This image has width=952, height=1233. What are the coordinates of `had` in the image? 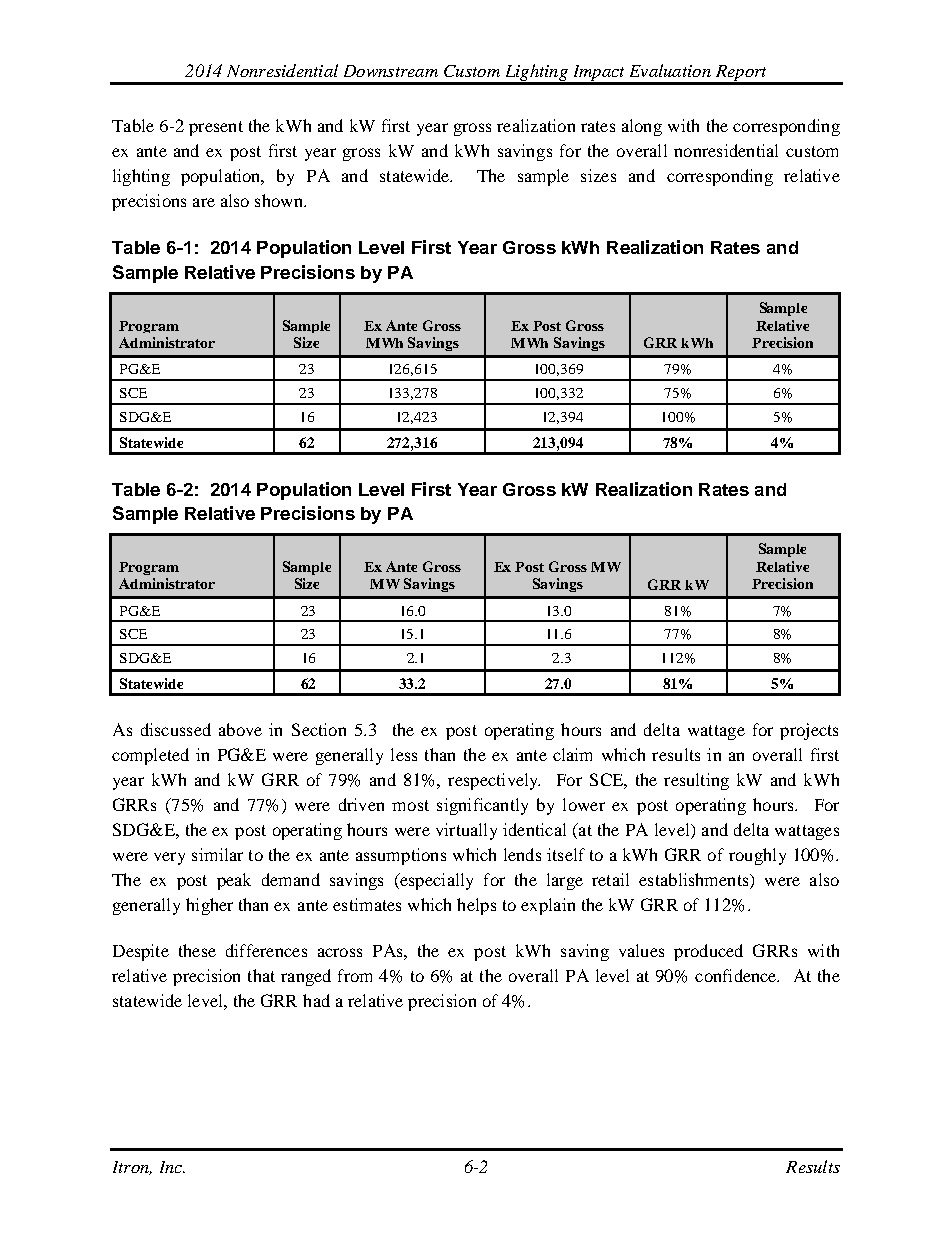 It's located at (316, 1000).
